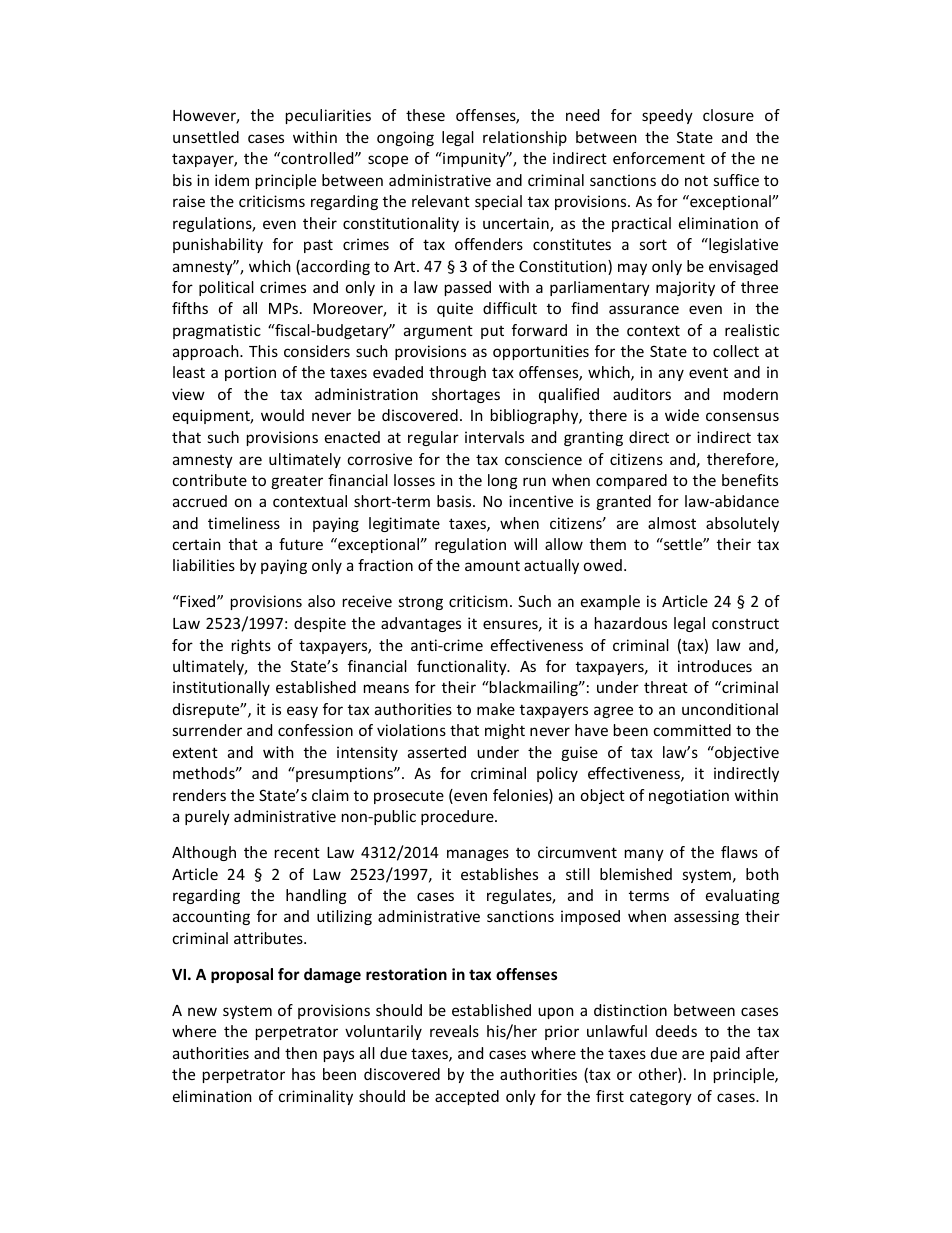 The width and height of the page is (952, 1233). I want to click on has, so click(303, 1074).
